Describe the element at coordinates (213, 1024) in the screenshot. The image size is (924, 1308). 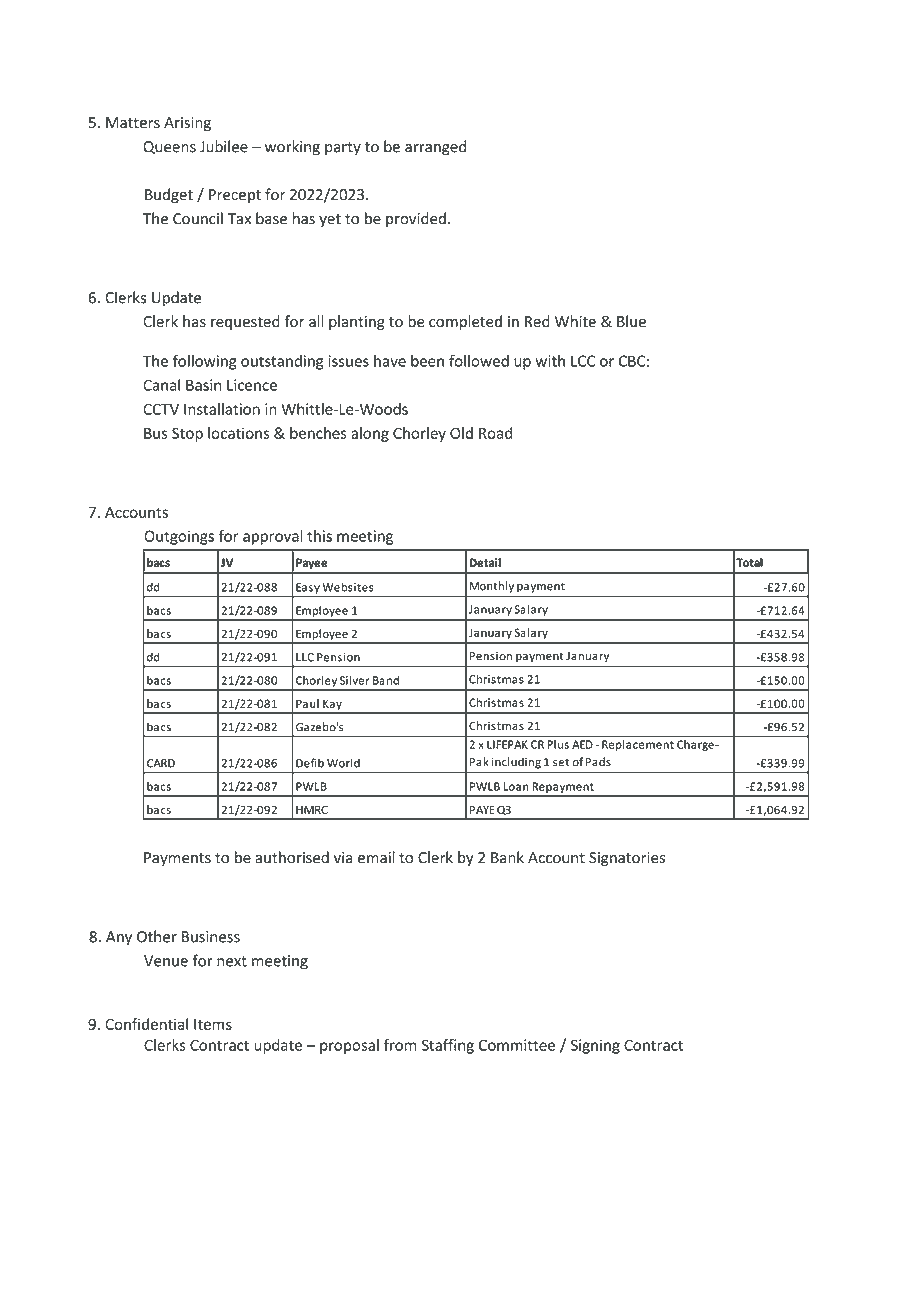
I see `Items` at that location.
